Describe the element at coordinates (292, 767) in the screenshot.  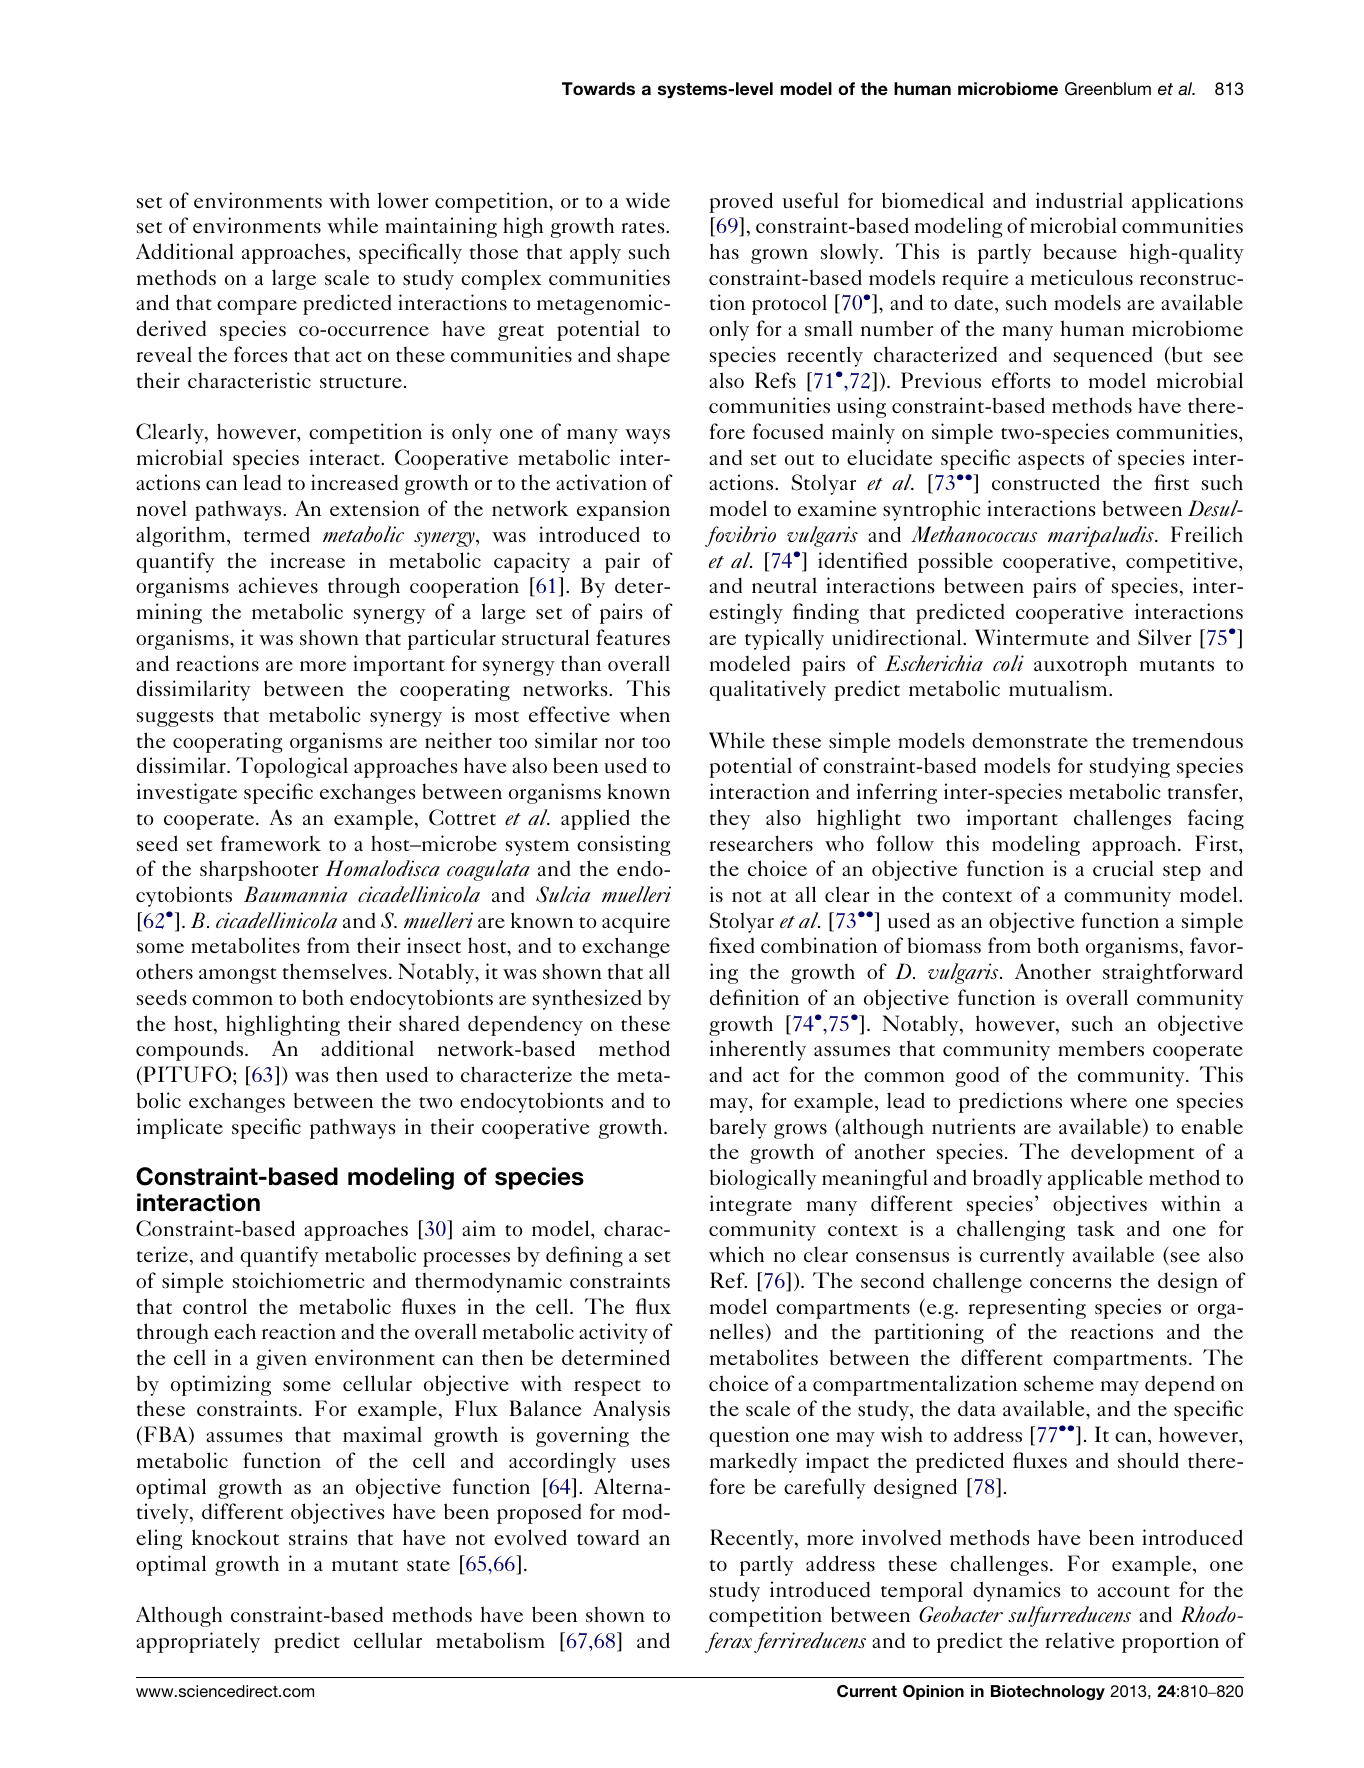
I see `Topological` at that location.
